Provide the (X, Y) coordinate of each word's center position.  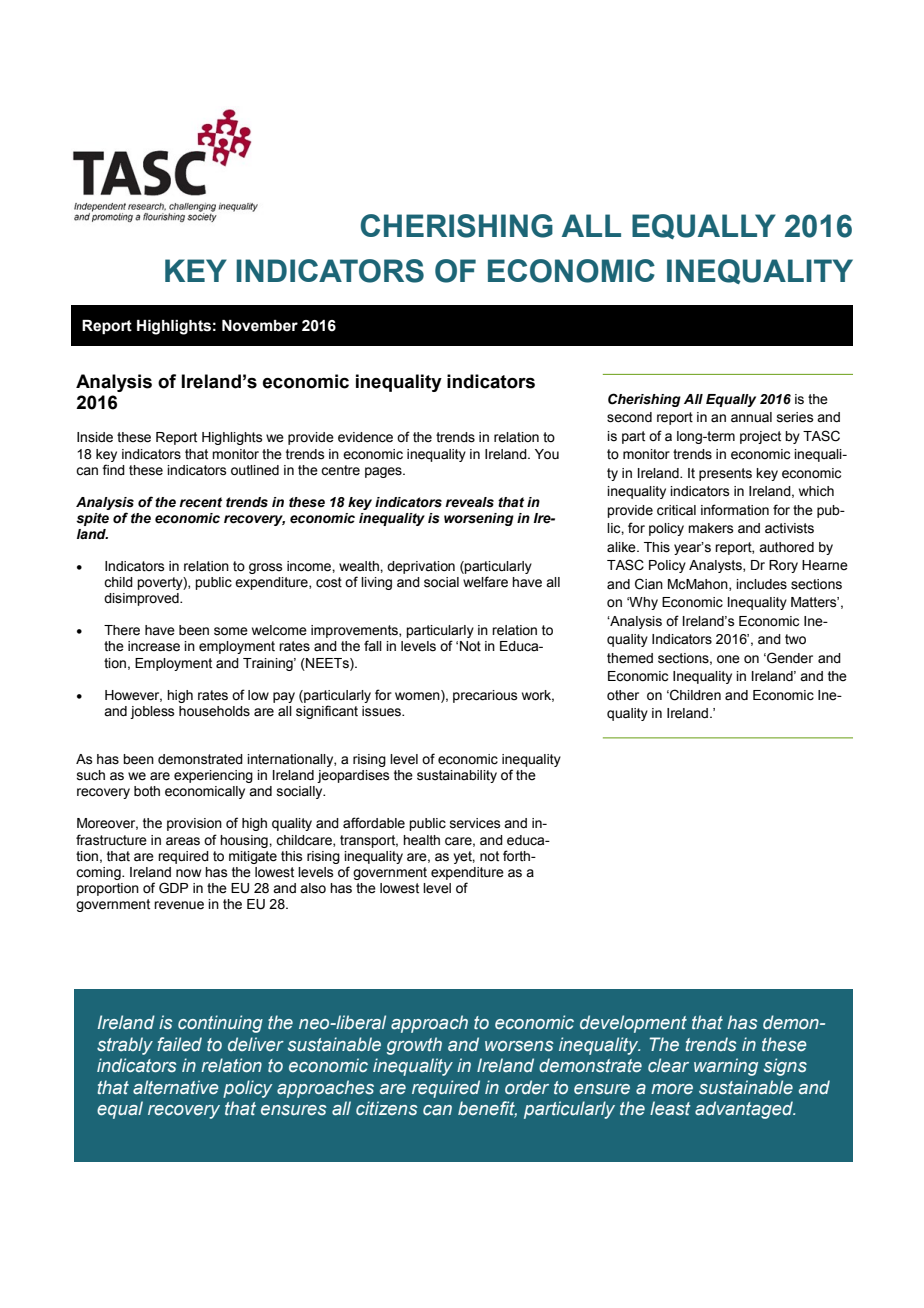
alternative (176, 1087)
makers (711, 528)
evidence (365, 437)
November (260, 326)
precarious (485, 696)
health (421, 840)
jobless (152, 712)
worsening (479, 519)
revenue (179, 905)
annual (751, 417)
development (633, 1024)
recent (200, 502)
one (728, 659)
